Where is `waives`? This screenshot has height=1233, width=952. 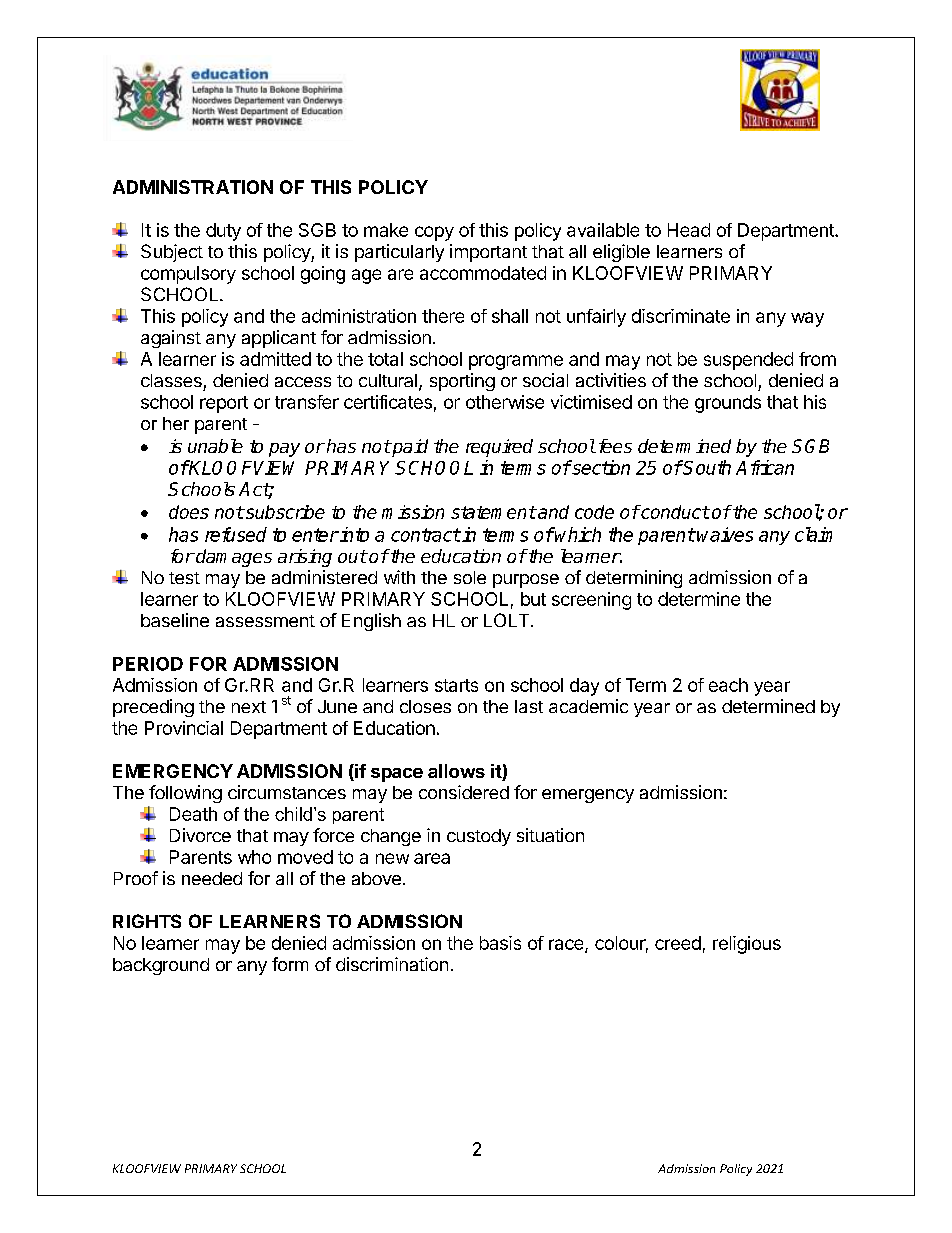
waives is located at coordinates (725, 534).
